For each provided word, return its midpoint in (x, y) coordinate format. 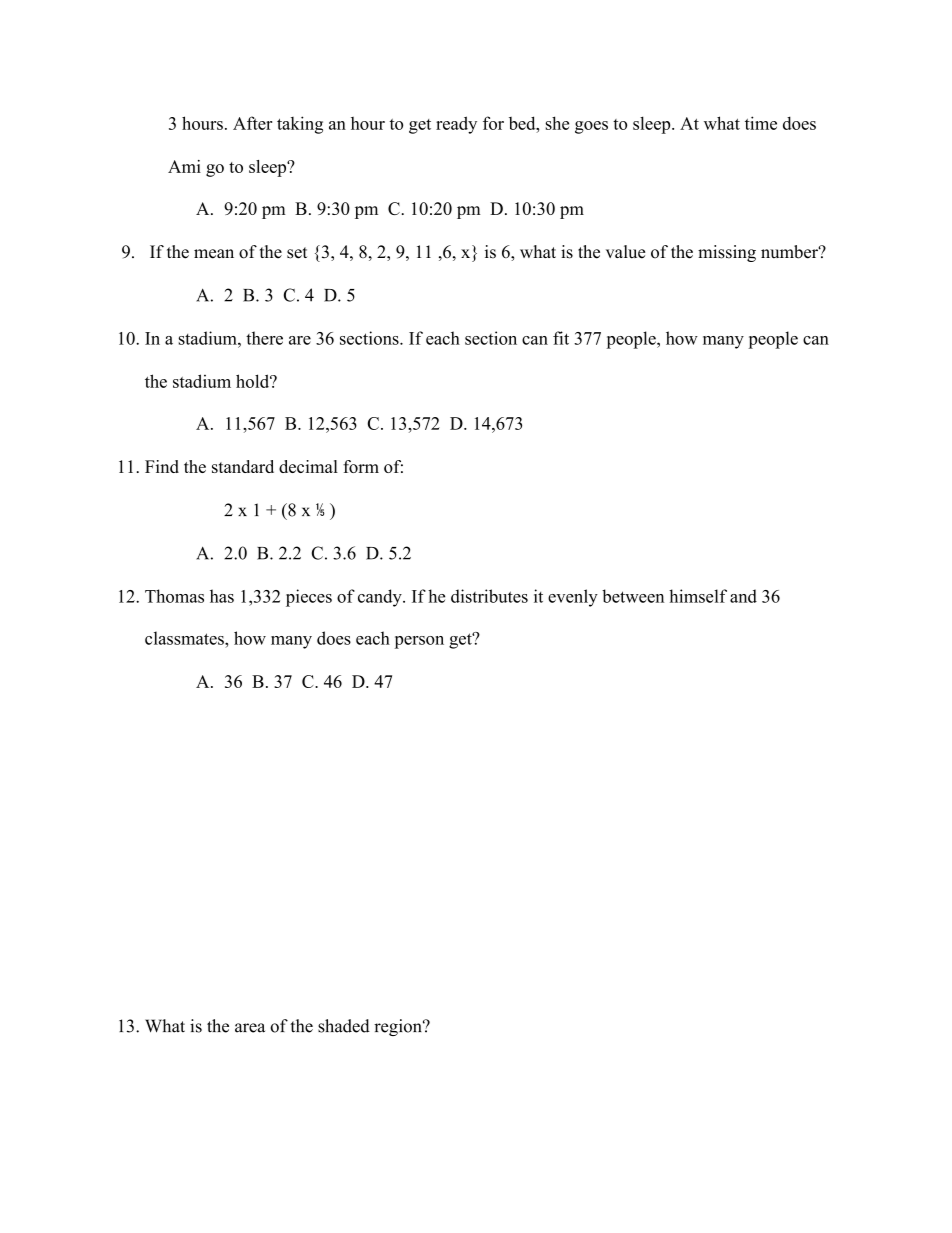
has (222, 596)
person (419, 642)
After (252, 123)
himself (698, 596)
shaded (344, 1026)
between (633, 596)
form (361, 466)
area (250, 1028)
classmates (185, 638)
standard (243, 466)
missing (727, 253)
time (761, 123)
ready (456, 125)
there (264, 338)
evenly (573, 598)
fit (561, 338)
